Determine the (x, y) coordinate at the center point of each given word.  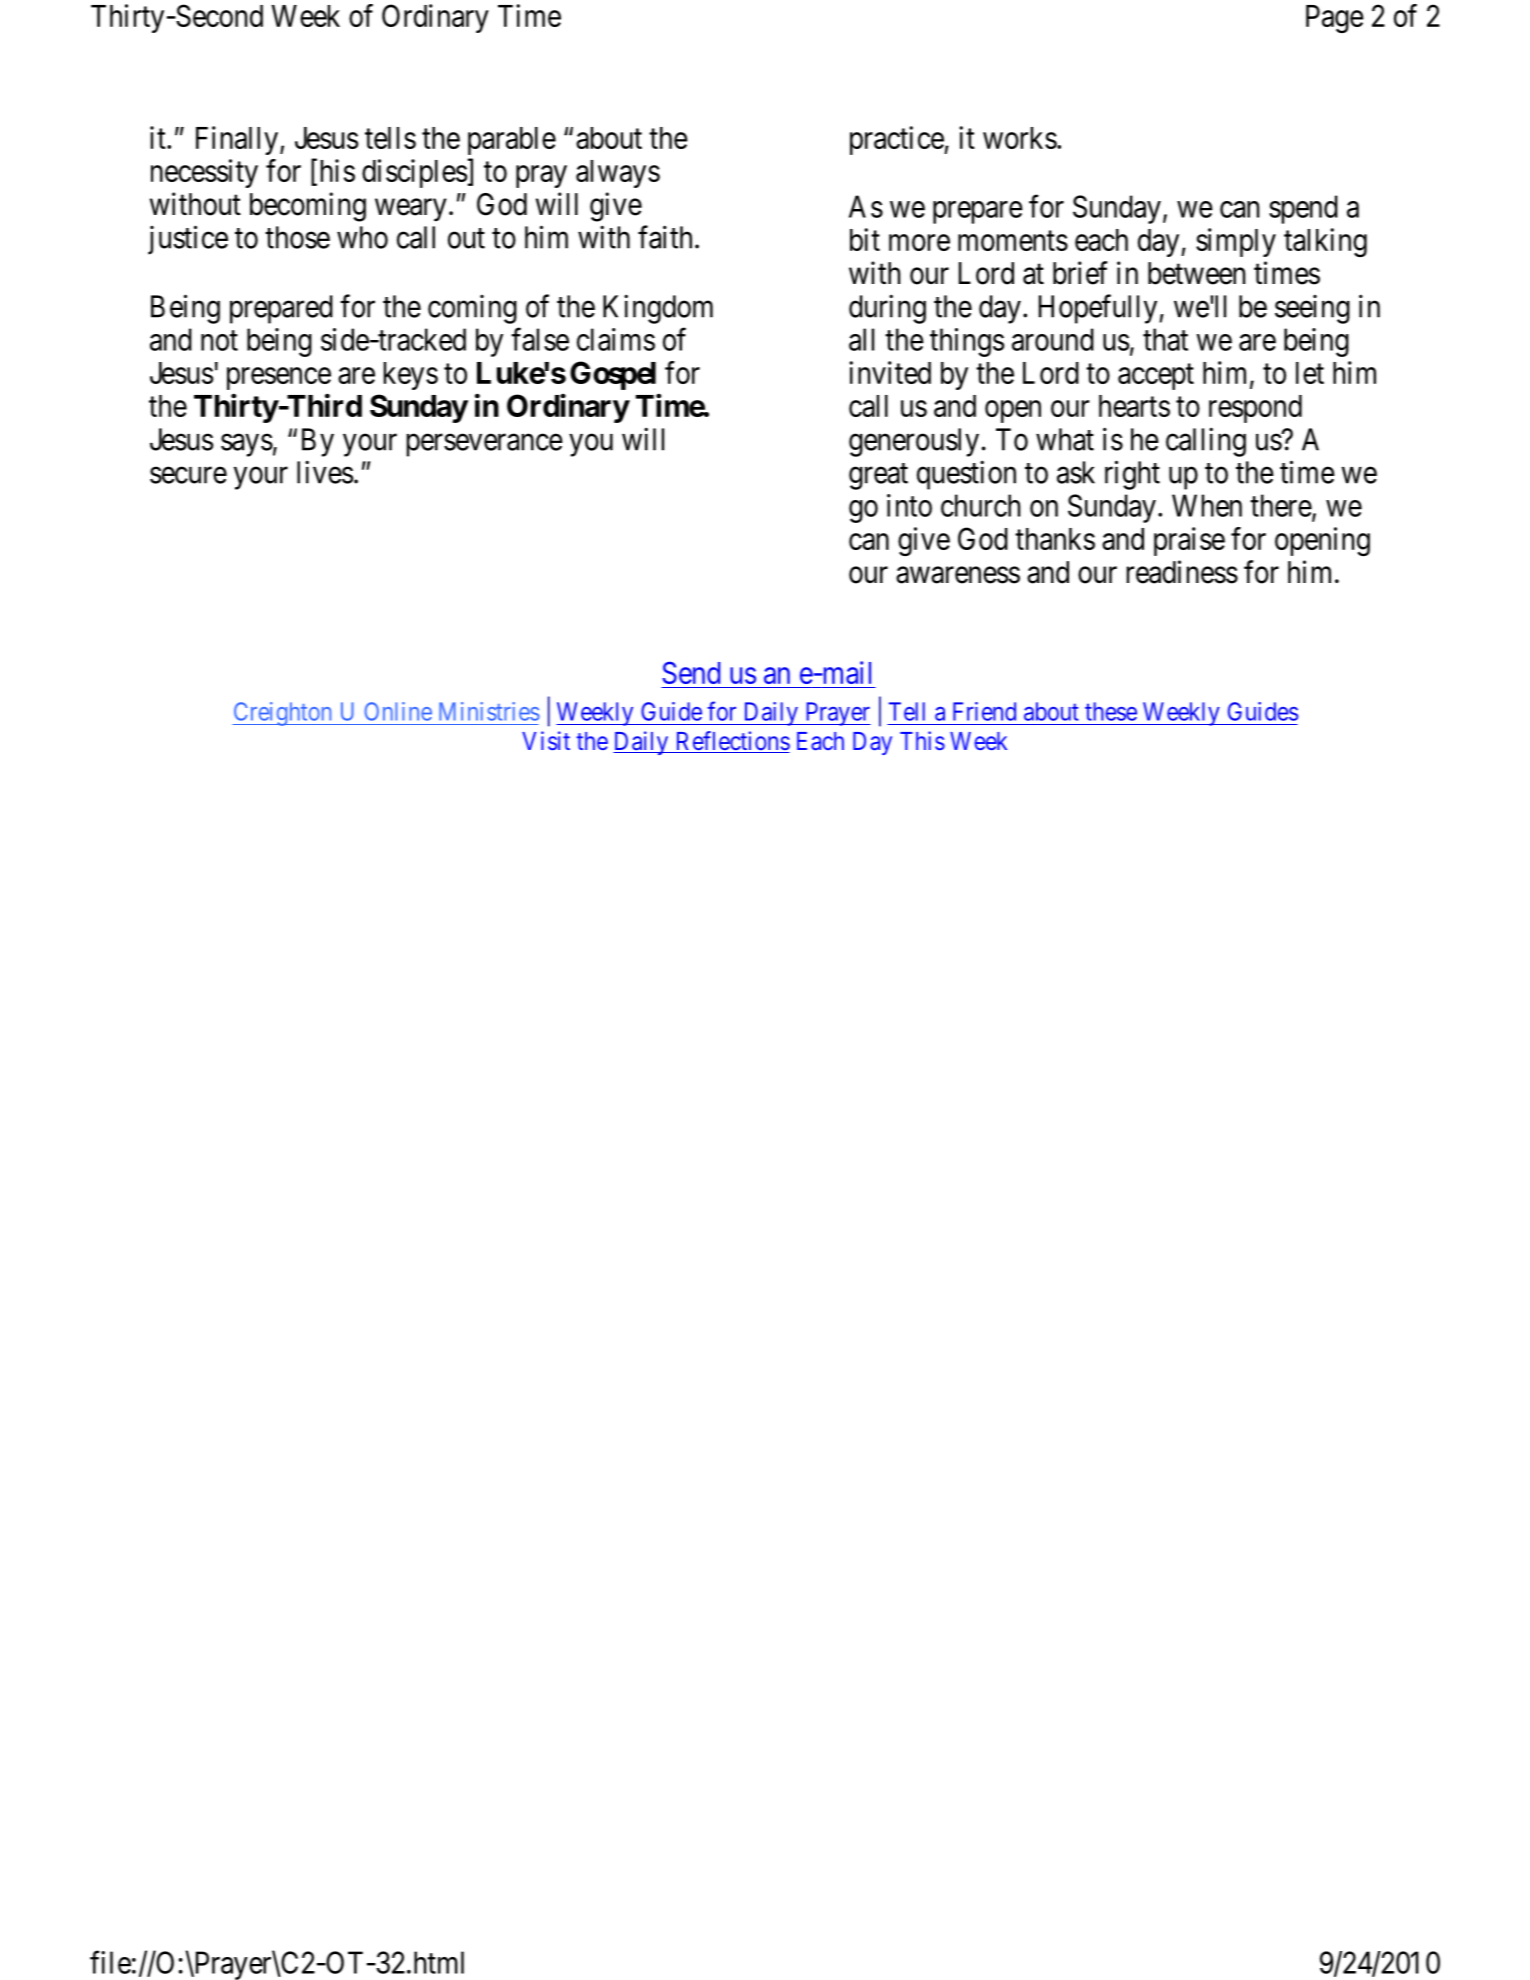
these (1111, 711)
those (297, 237)
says (247, 445)
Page (1335, 19)
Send (691, 672)
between (1196, 273)
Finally (238, 140)
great (878, 476)
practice (897, 140)
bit (865, 239)
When (1207, 505)
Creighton (283, 714)
